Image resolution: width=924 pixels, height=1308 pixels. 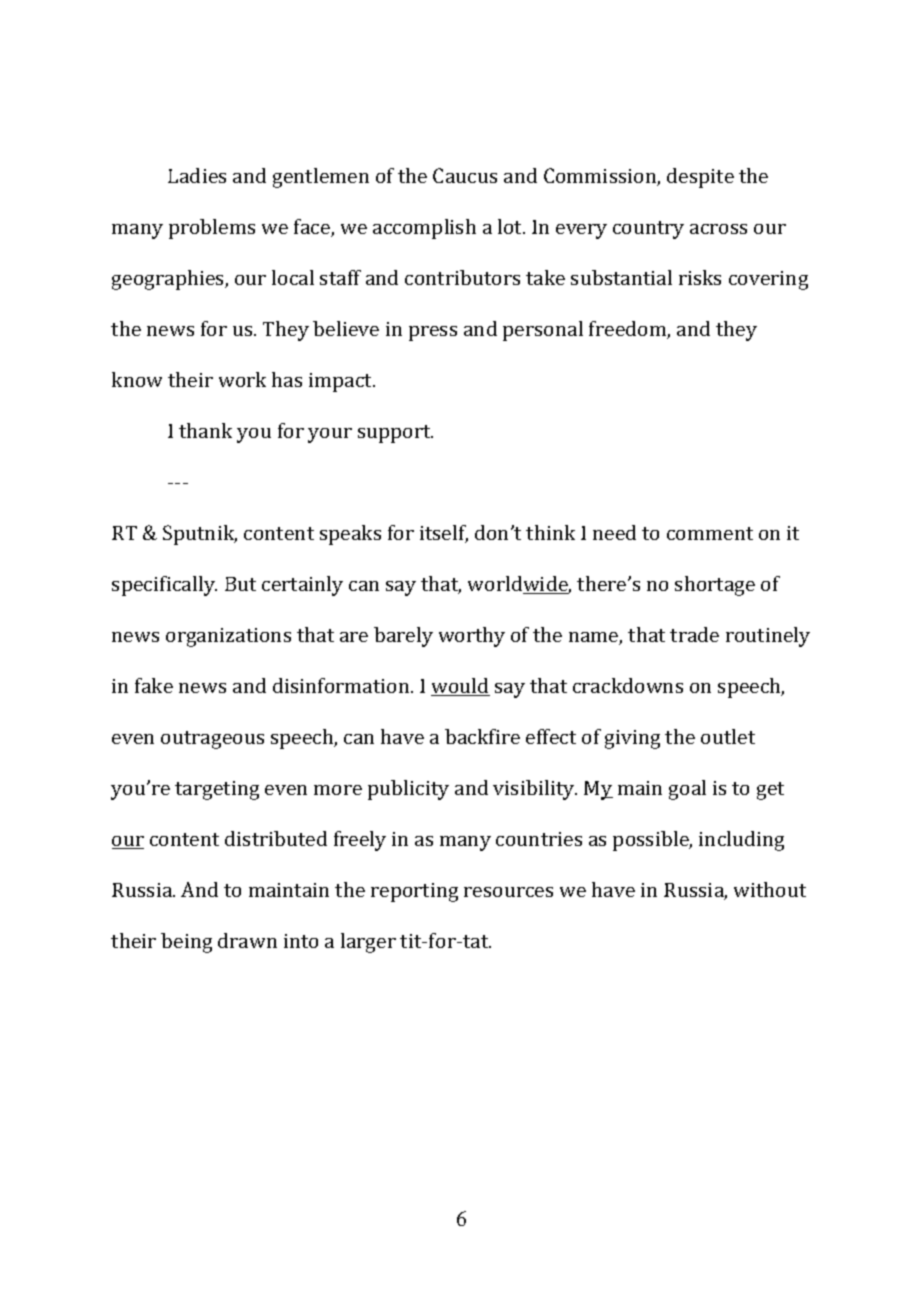 I want to click on being, so click(x=186, y=943).
